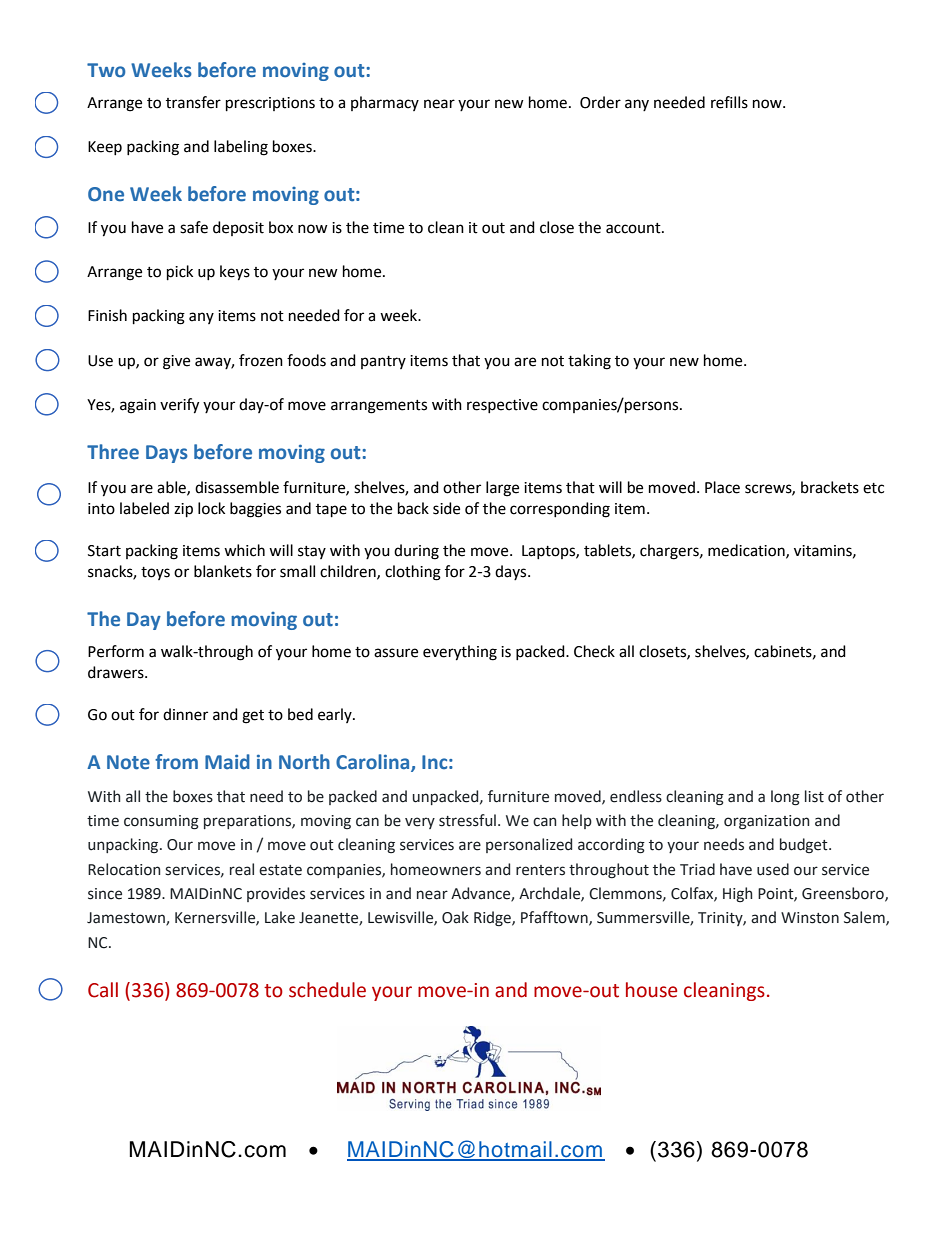 The width and height of the screenshot is (952, 1233). What do you see at coordinates (493, 918) in the screenshot?
I see `Ridge` at bounding box center [493, 918].
